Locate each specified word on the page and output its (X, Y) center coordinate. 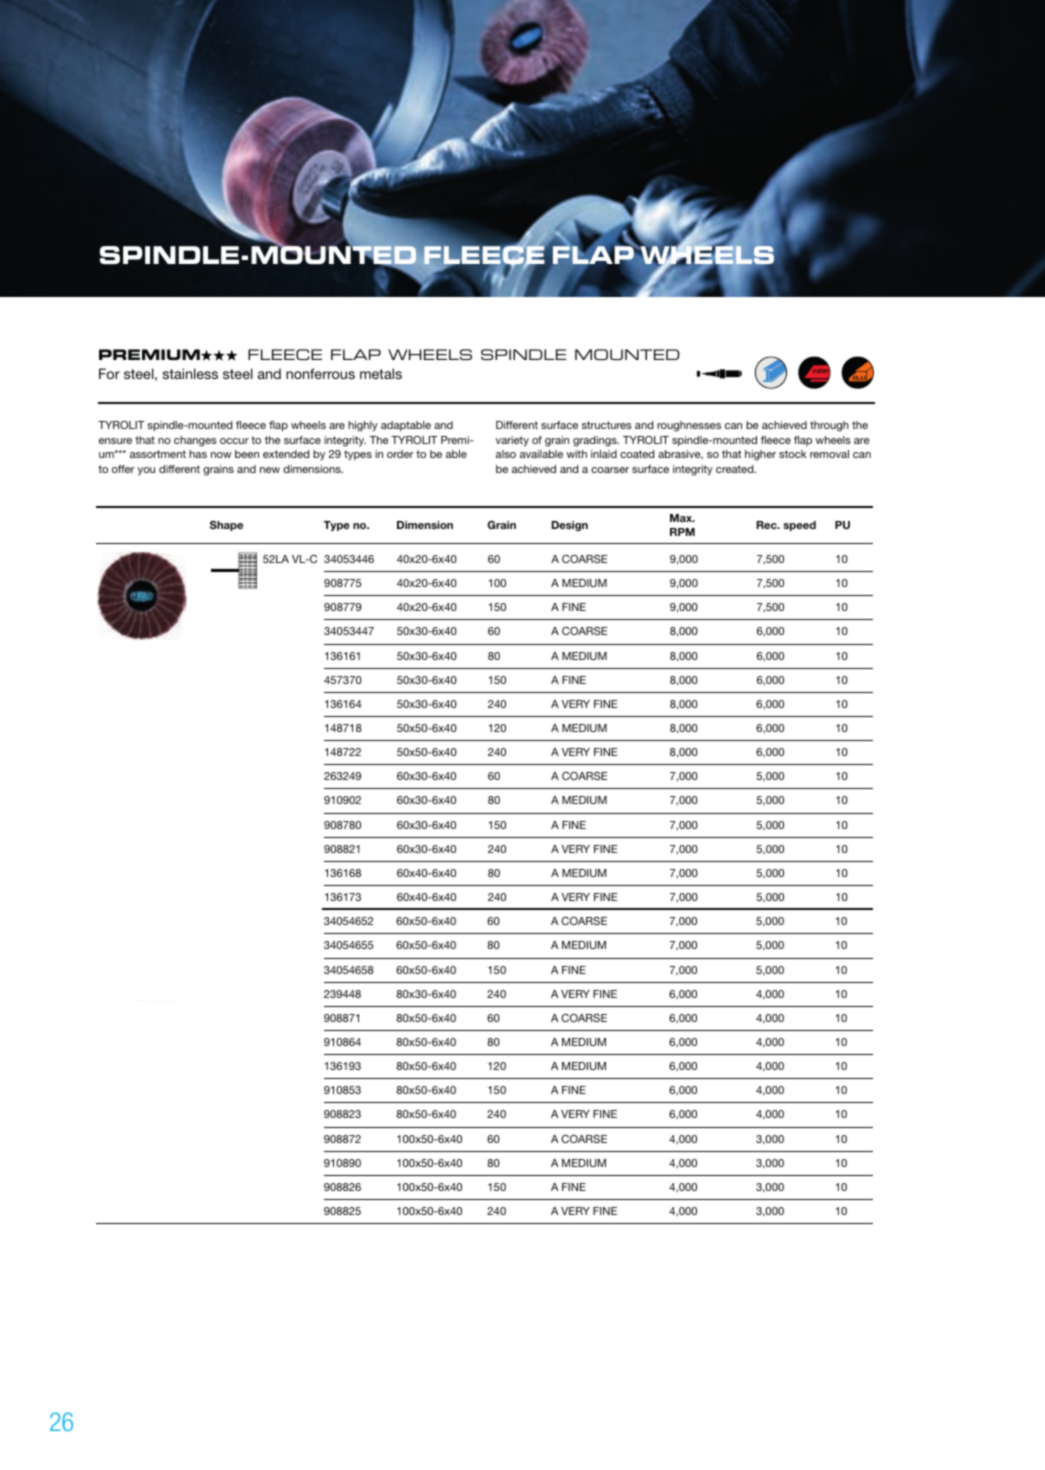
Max (682, 518)
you (146, 471)
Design (569, 526)
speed (799, 526)
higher (760, 455)
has (198, 454)
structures (607, 425)
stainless (190, 373)
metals (381, 373)
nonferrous (320, 373)
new (270, 470)
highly (363, 426)
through (829, 426)
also (506, 454)
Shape (226, 526)
